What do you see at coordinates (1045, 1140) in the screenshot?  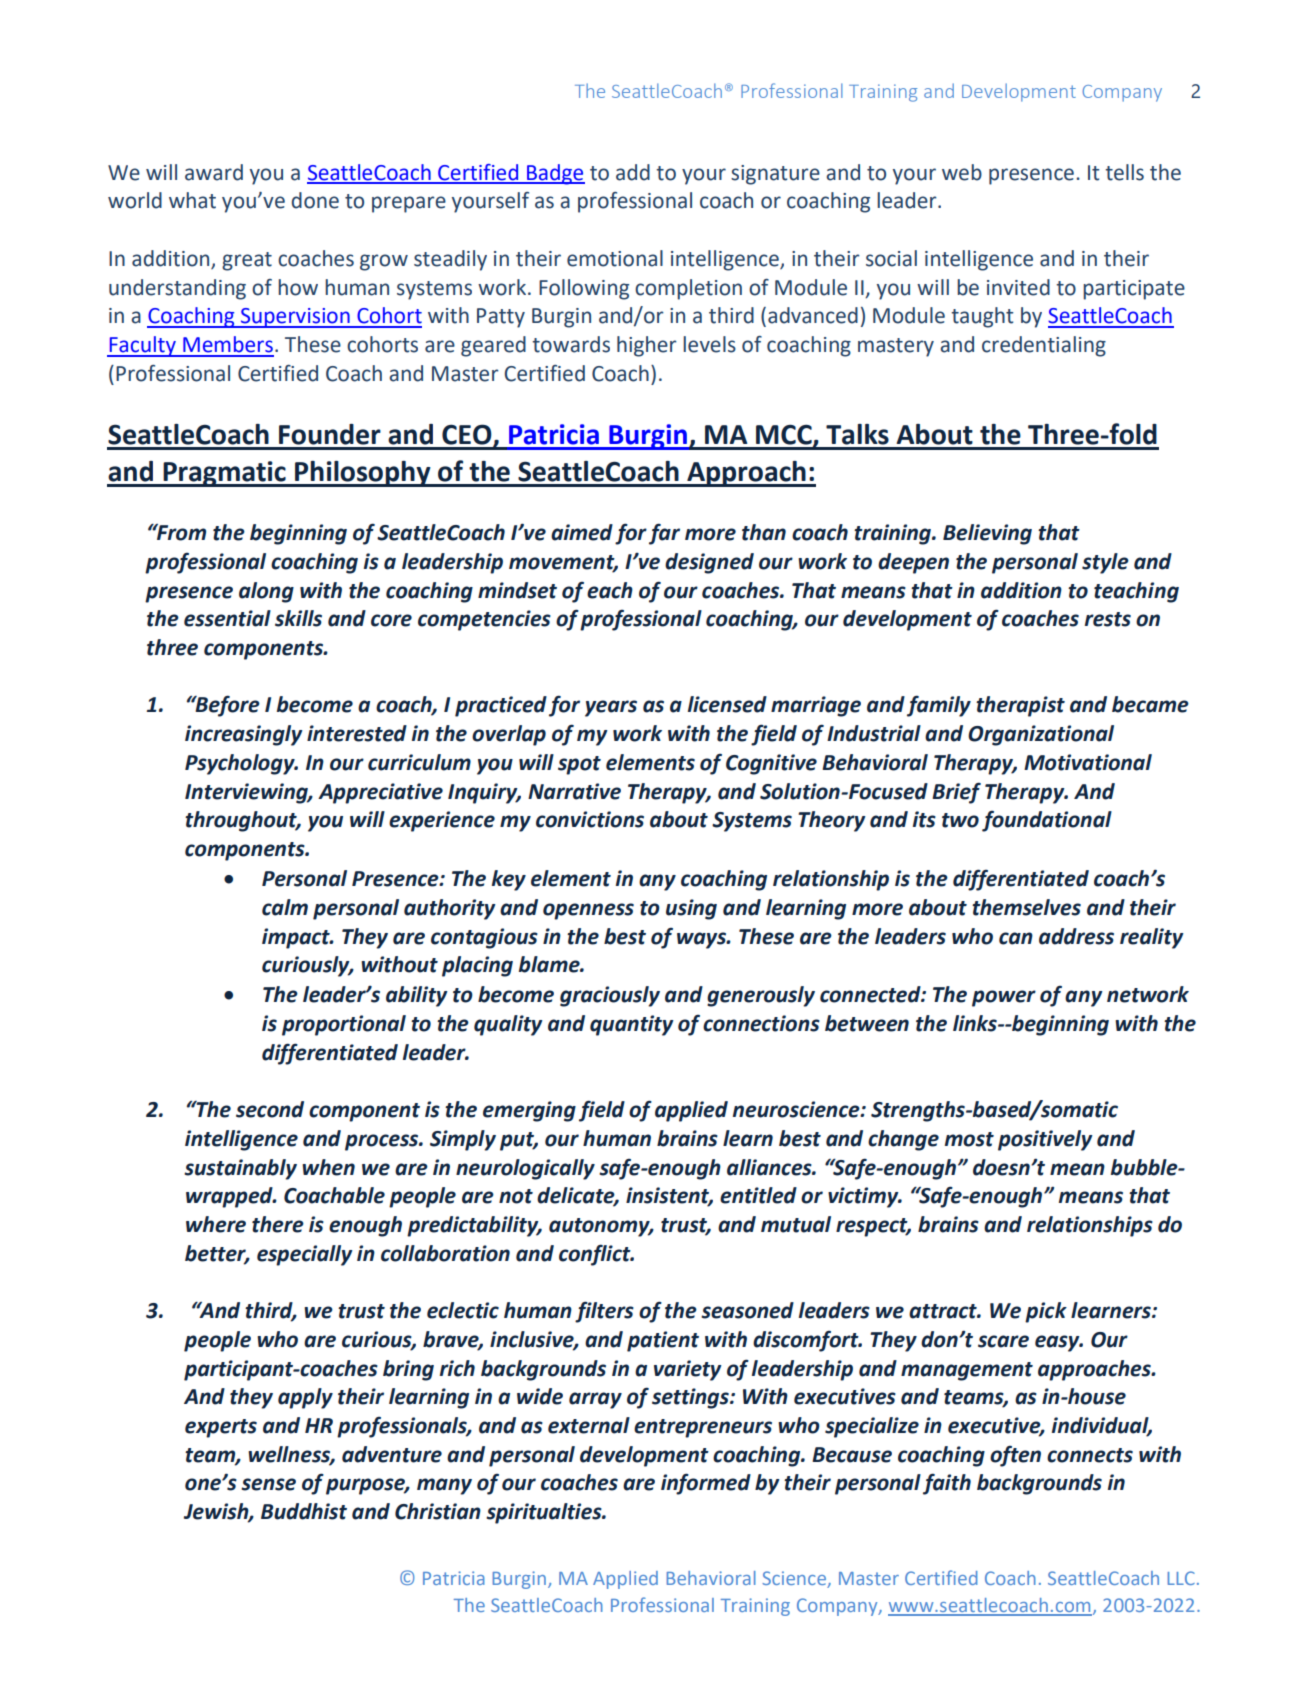 I see `positively` at bounding box center [1045, 1140].
